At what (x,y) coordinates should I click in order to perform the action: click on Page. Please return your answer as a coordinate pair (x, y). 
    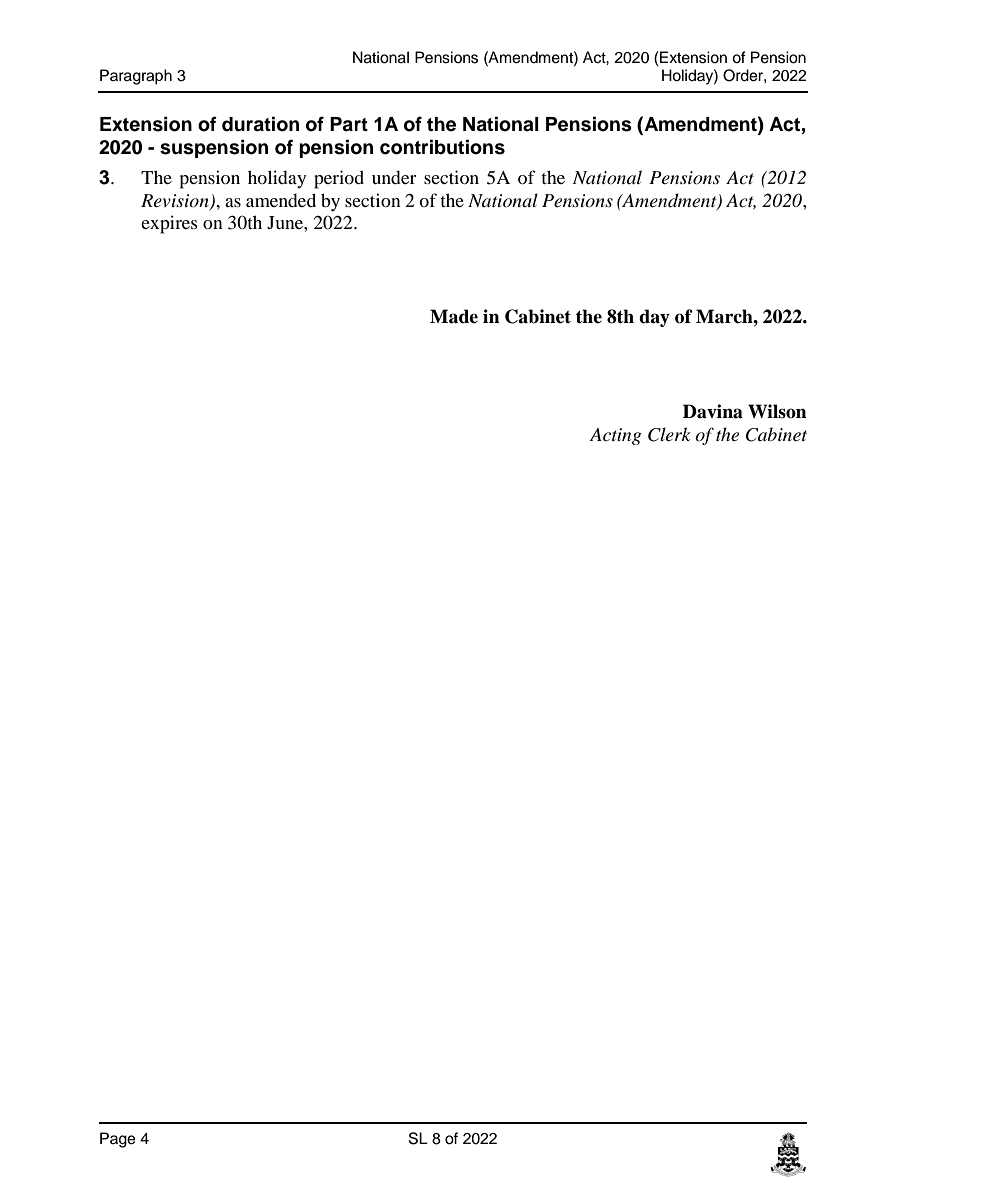
    Looking at the image, I should click on (118, 1140).
